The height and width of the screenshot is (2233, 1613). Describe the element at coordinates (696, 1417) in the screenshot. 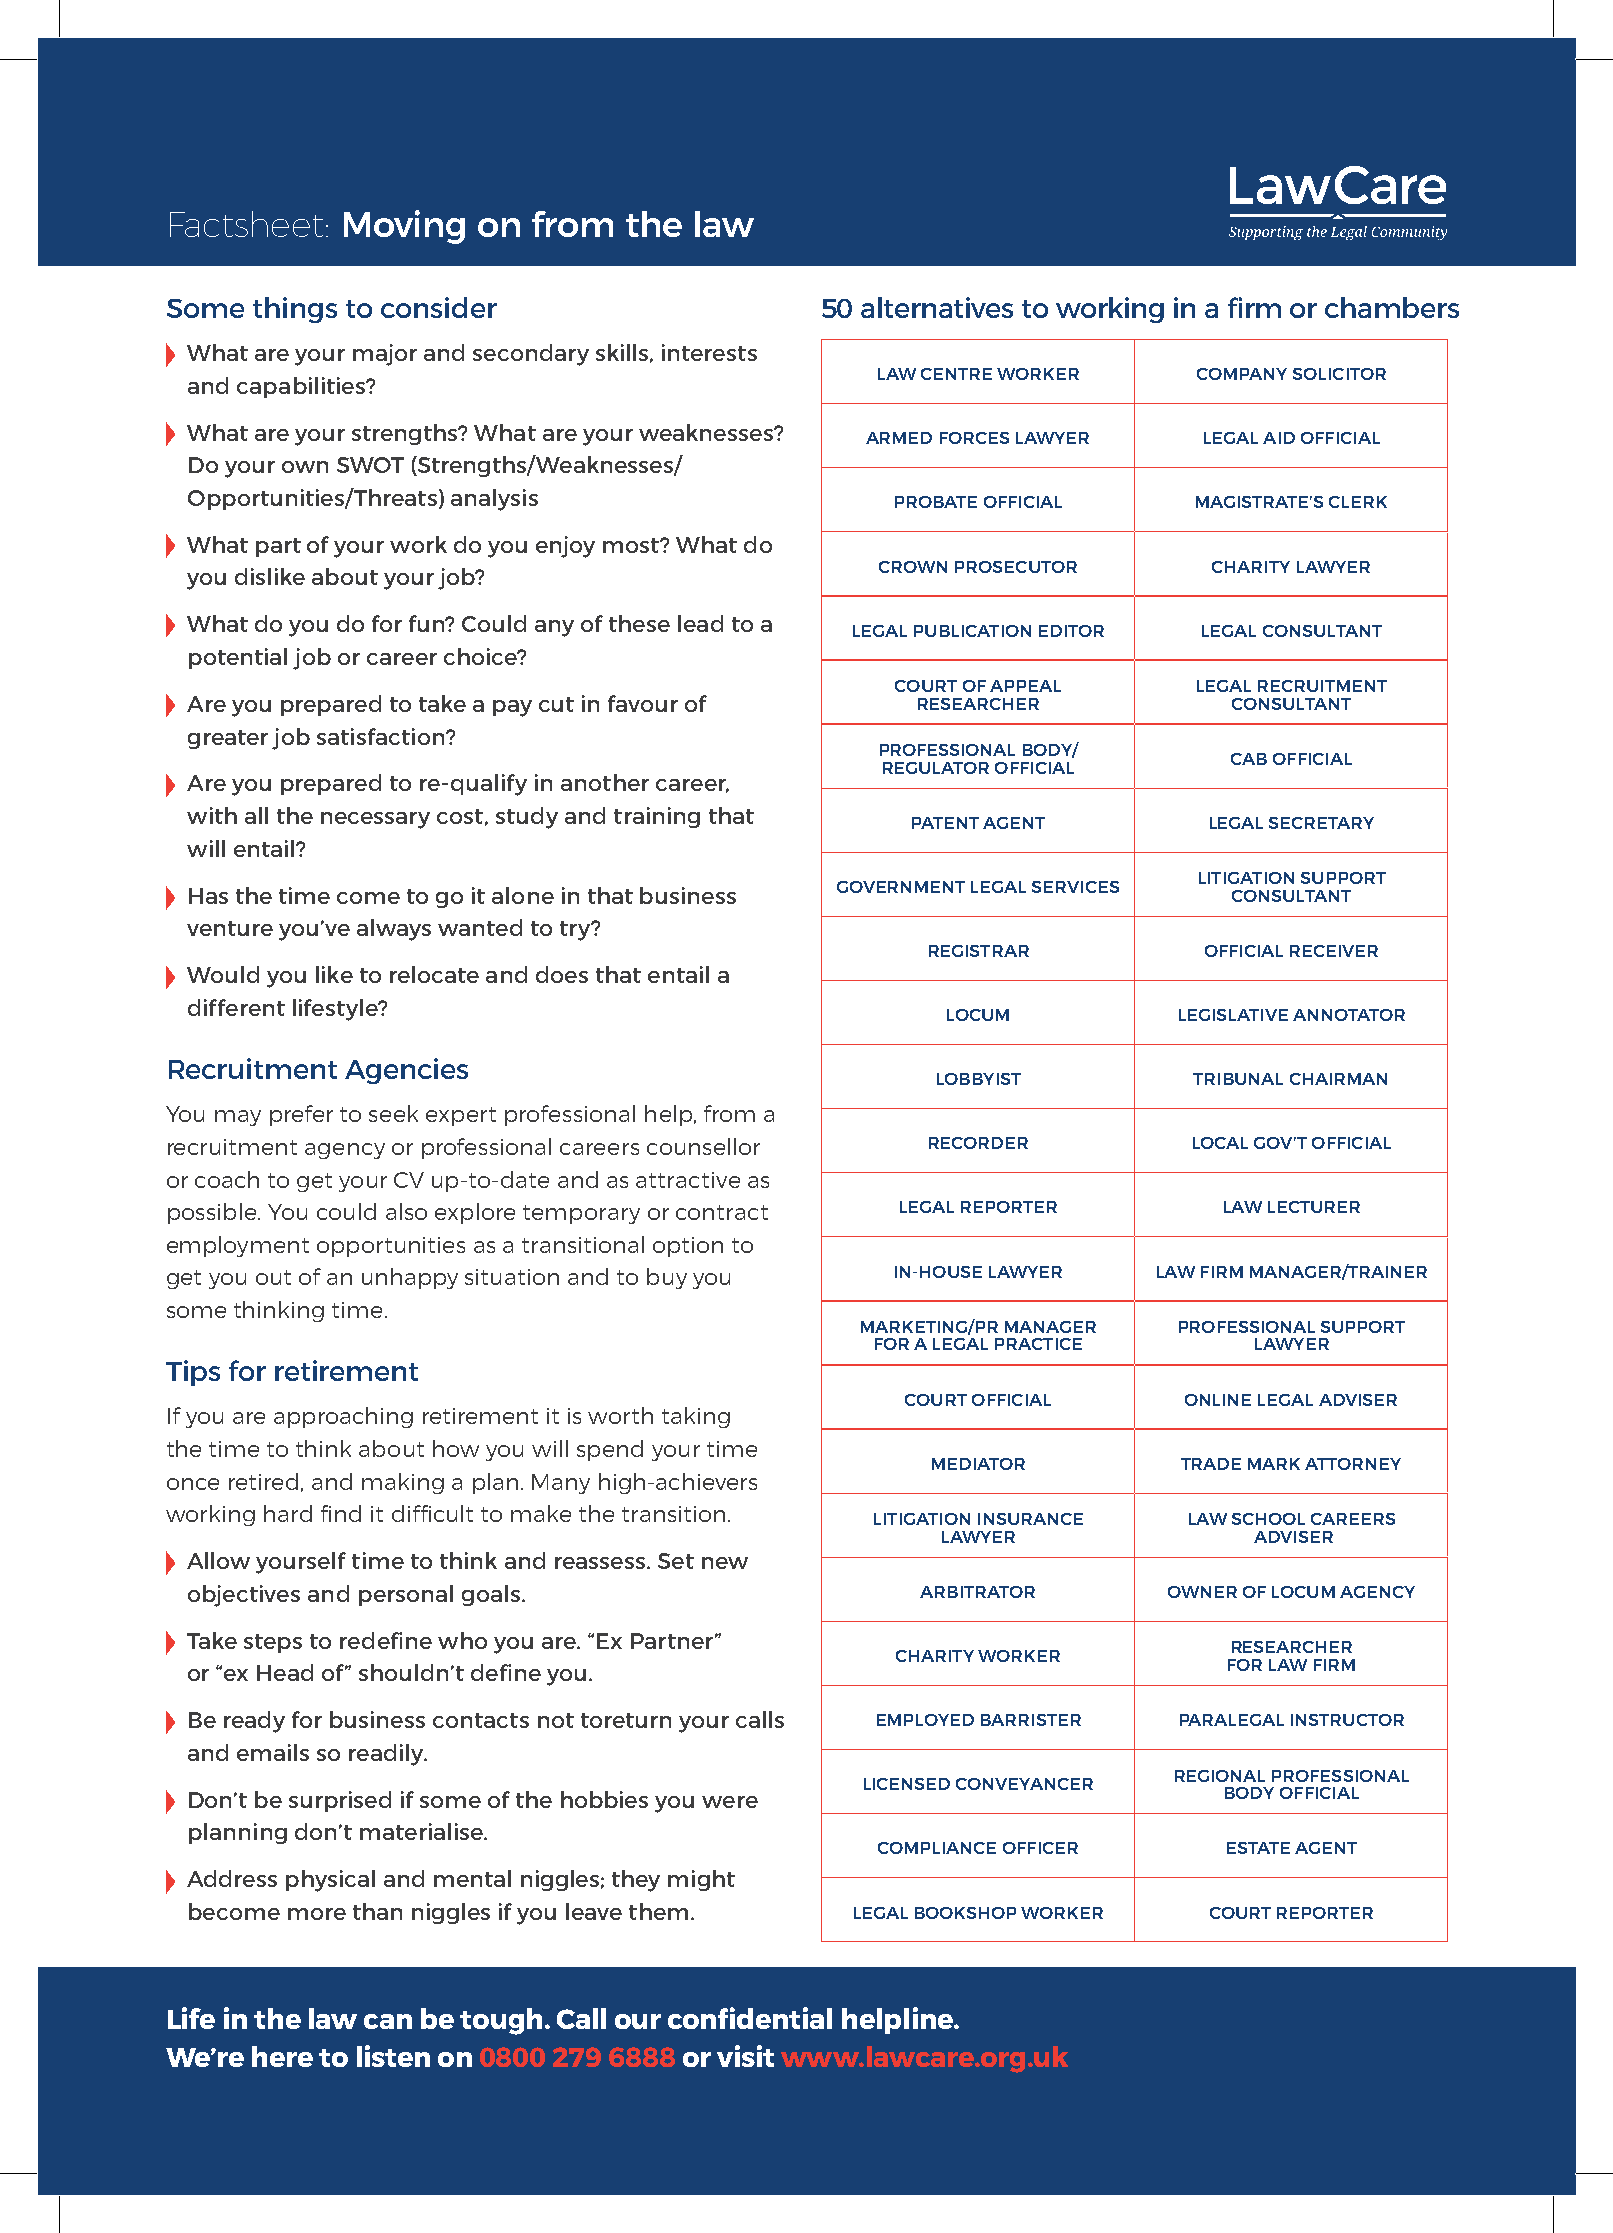

I see `taking` at that location.
